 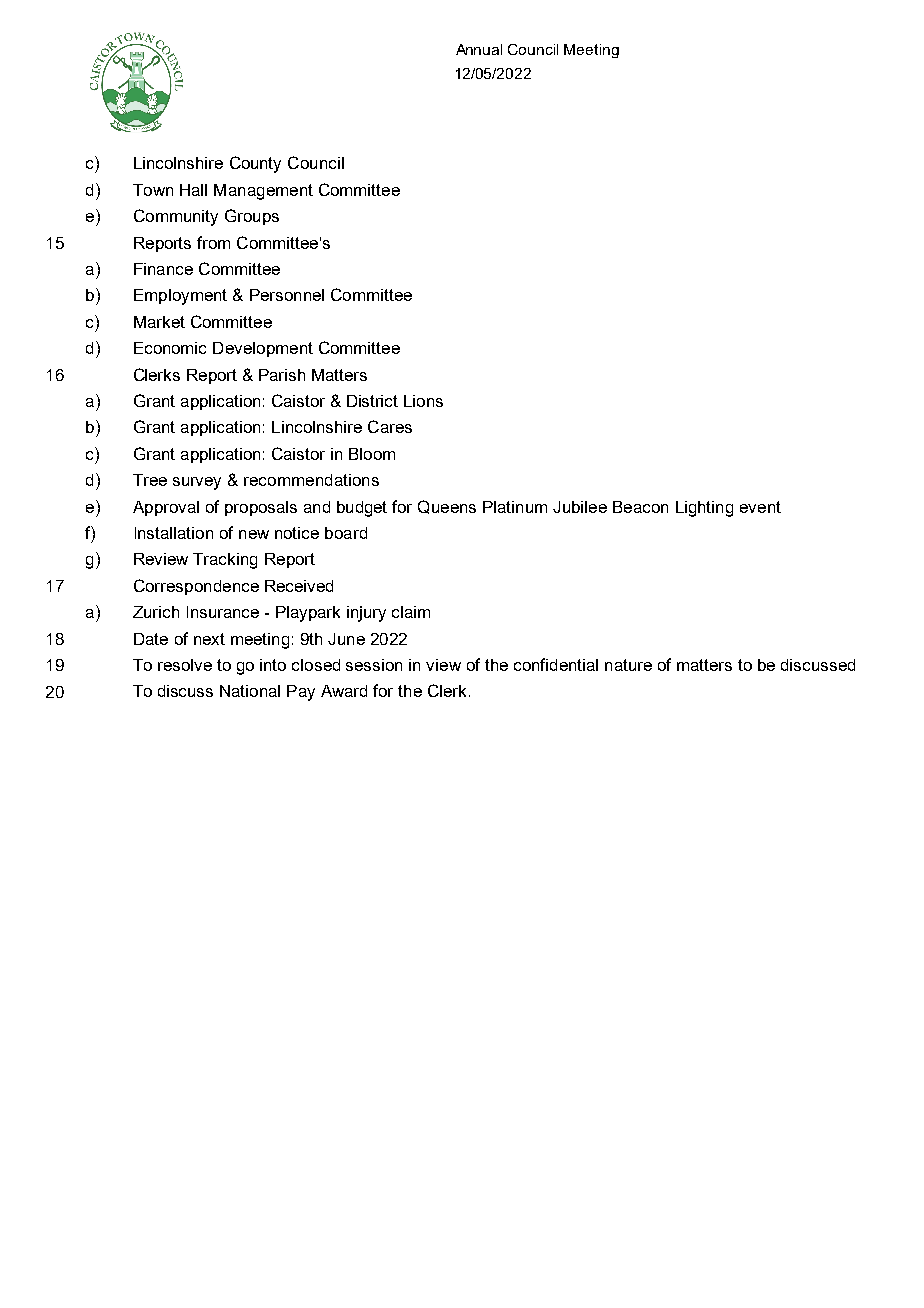 I want to click on resolve, so click(x=185, y=665).
